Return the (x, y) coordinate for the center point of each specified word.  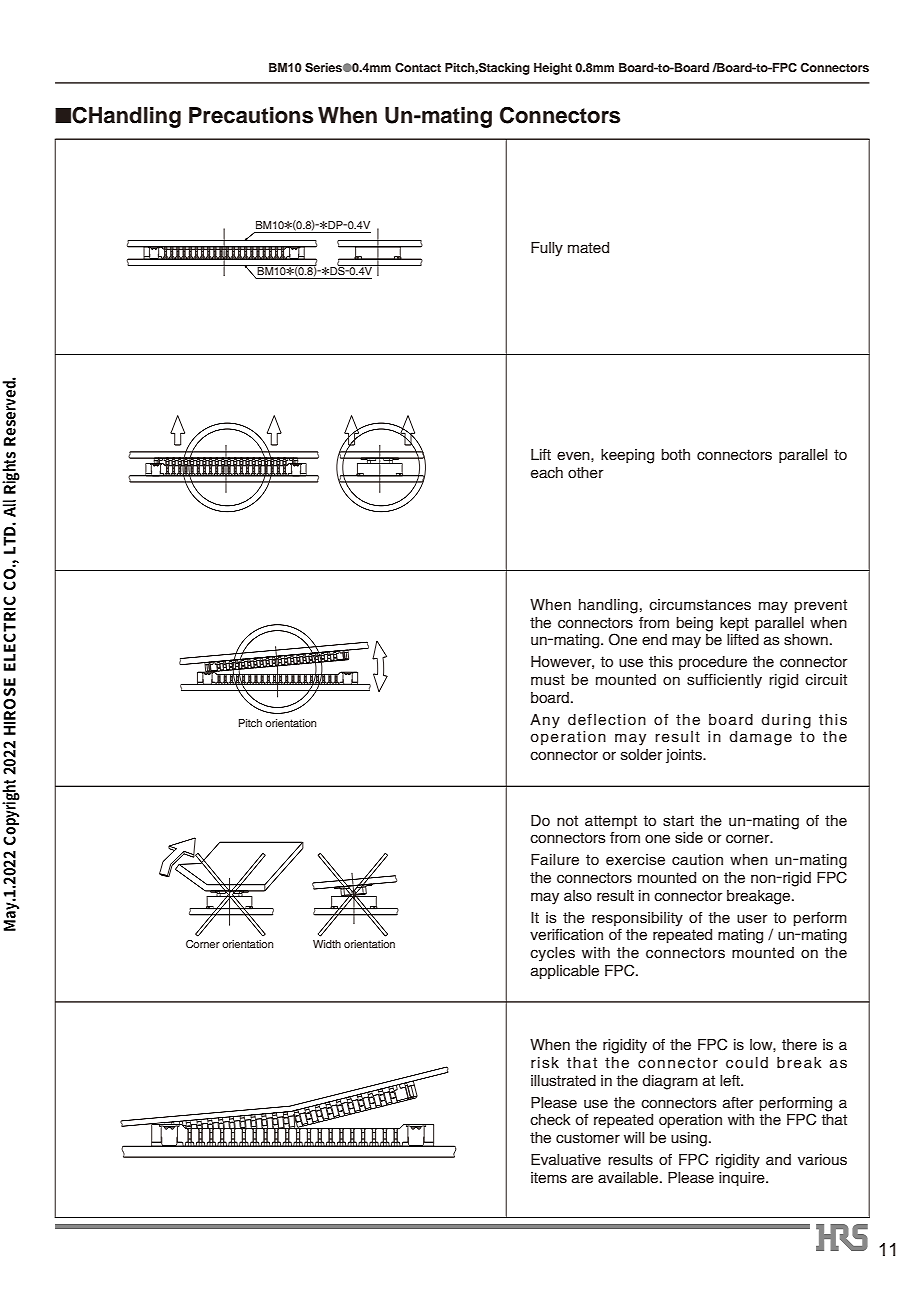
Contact (418, 68)
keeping (627, 456)
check (550, 1120)
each (547, 473)
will (634, 1137)
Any (545, 721)
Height (553, 69)
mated (588, 248)
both (675, 455)
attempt (611, 822)
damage (760, 738)
